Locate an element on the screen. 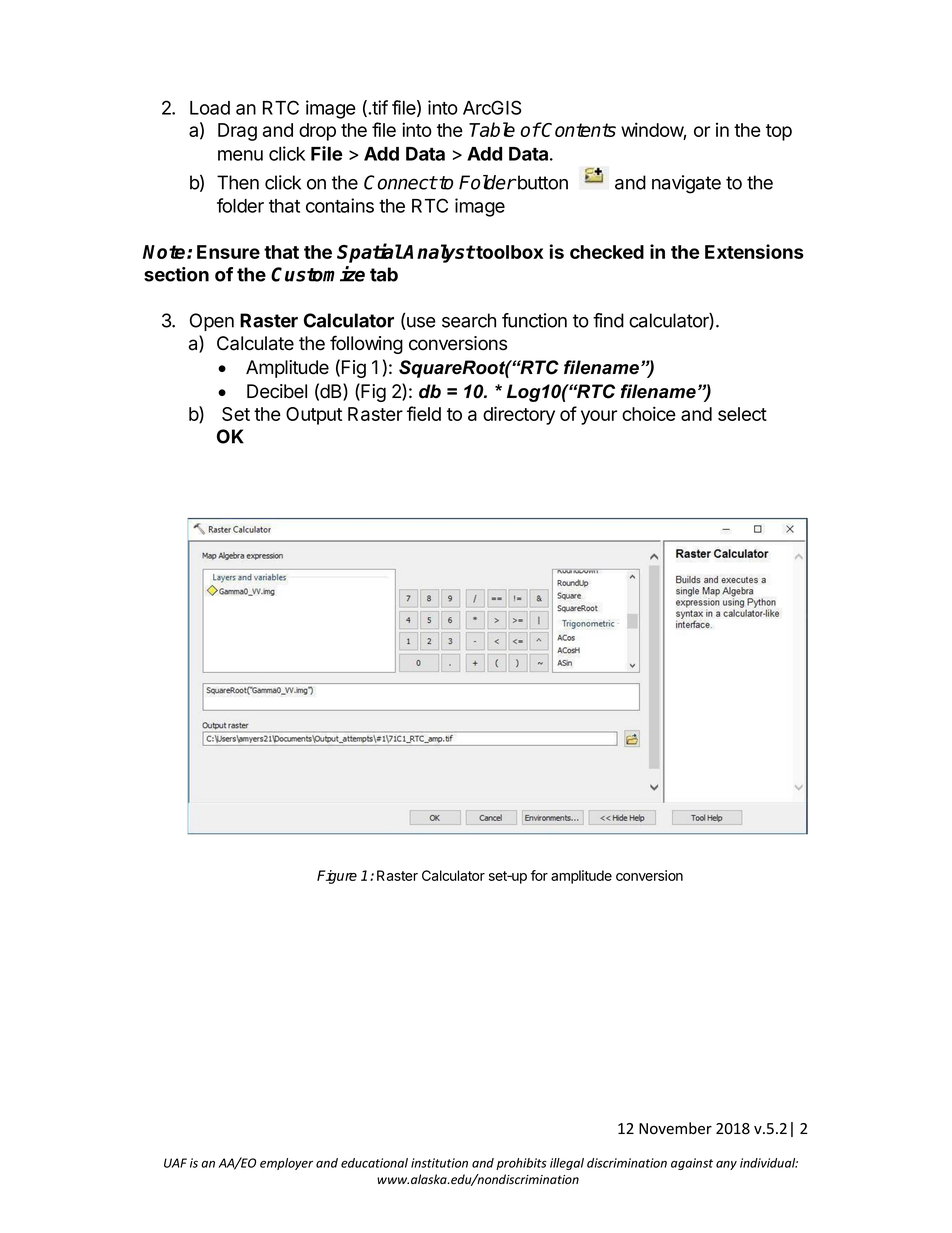  Output is located at coordinates (314, 416).
